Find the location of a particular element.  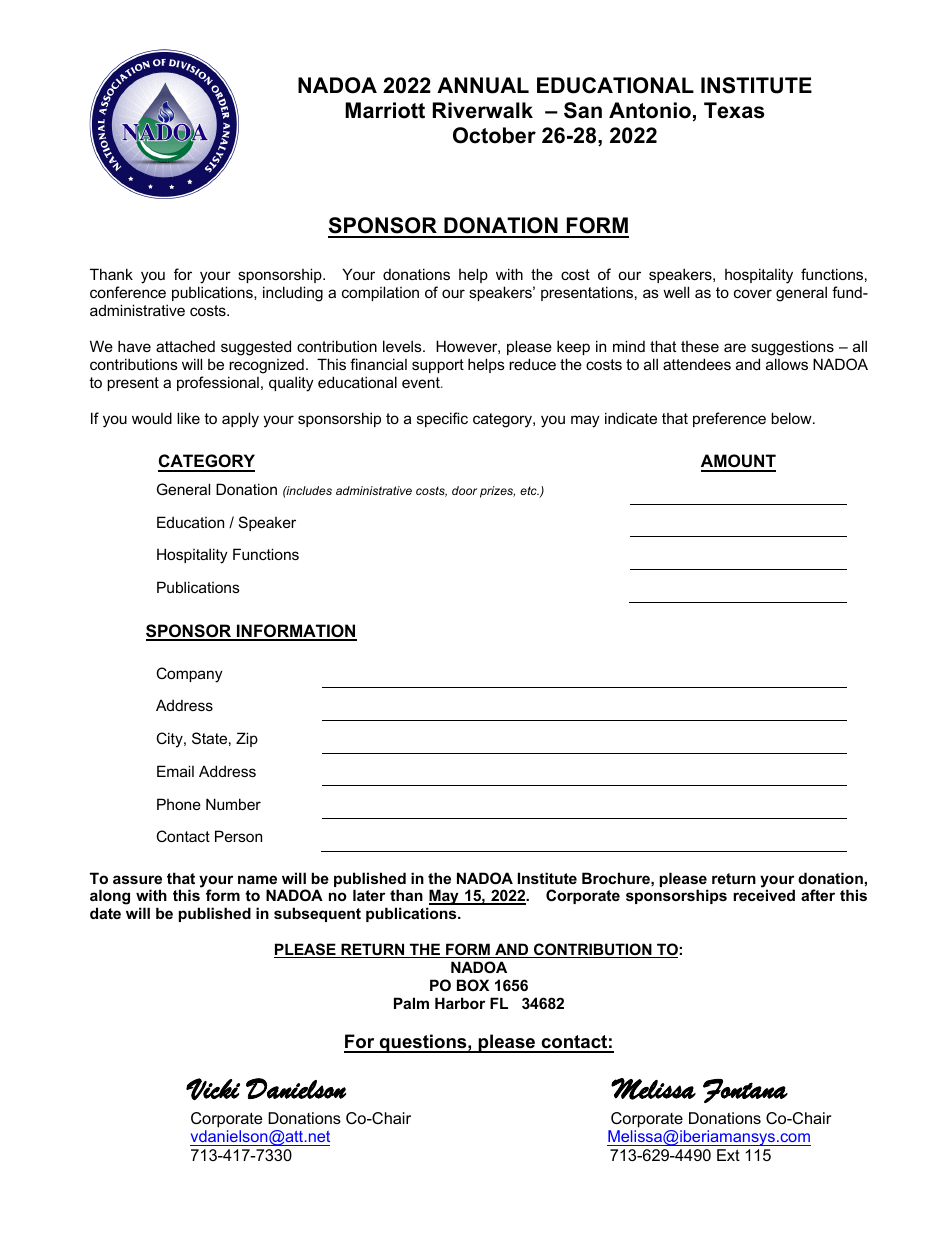

Phone is located at coordinates (179, 804).
